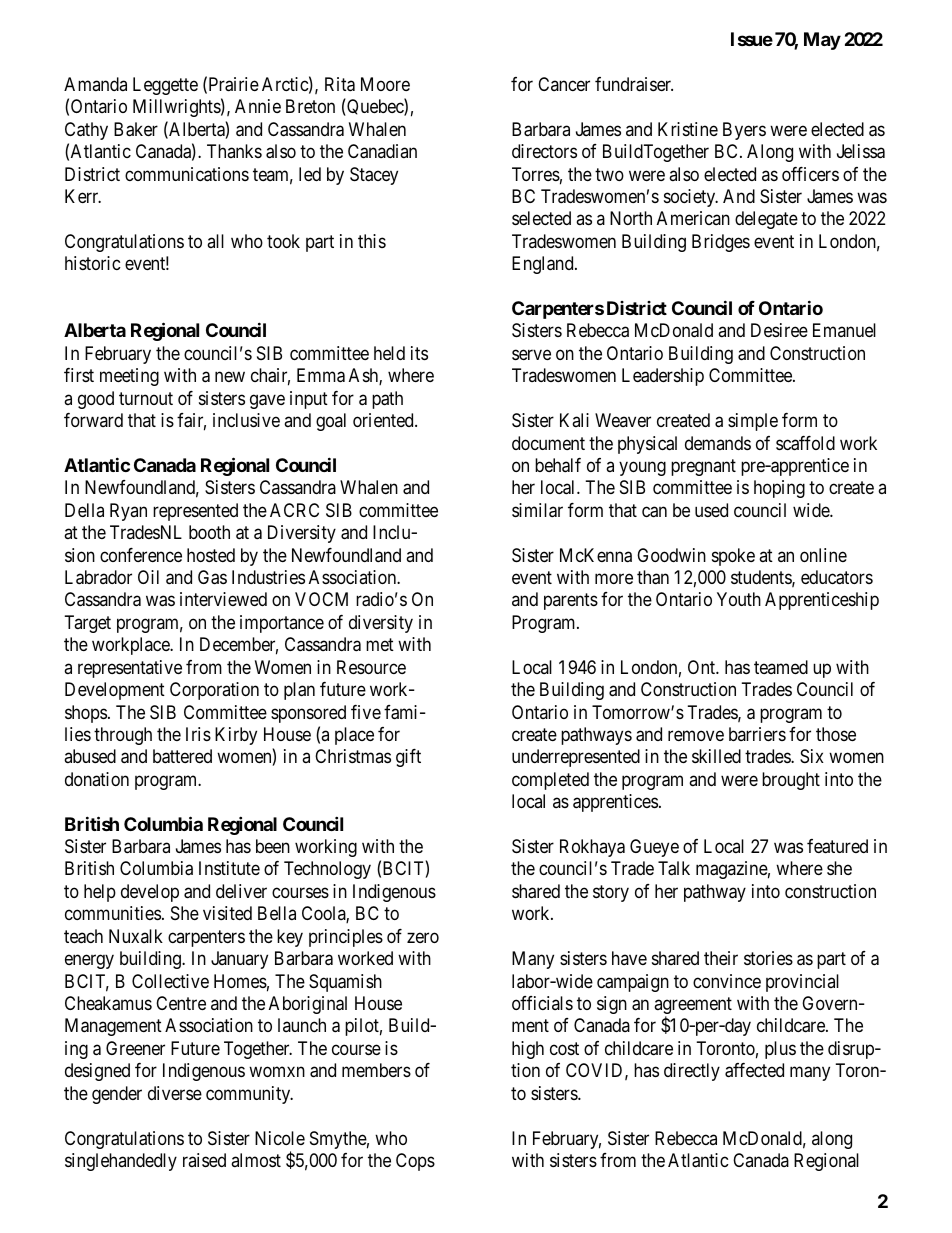 This page has width=952, height=1233. Describe the element at coordinates (423, 937) in the page. I see `zero` at that location.
